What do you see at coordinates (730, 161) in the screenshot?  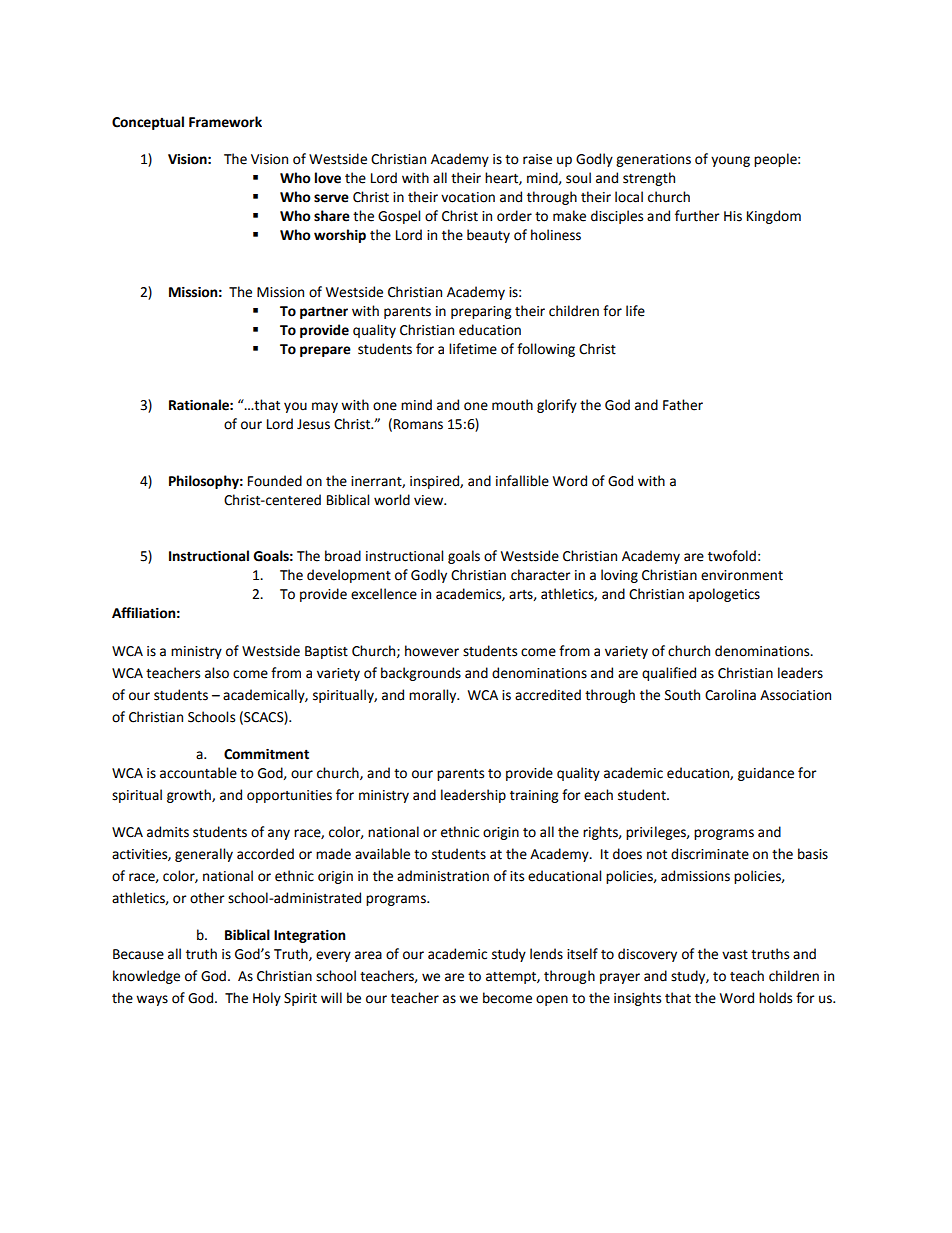 I see `young` at bounding box center [730, 161].
